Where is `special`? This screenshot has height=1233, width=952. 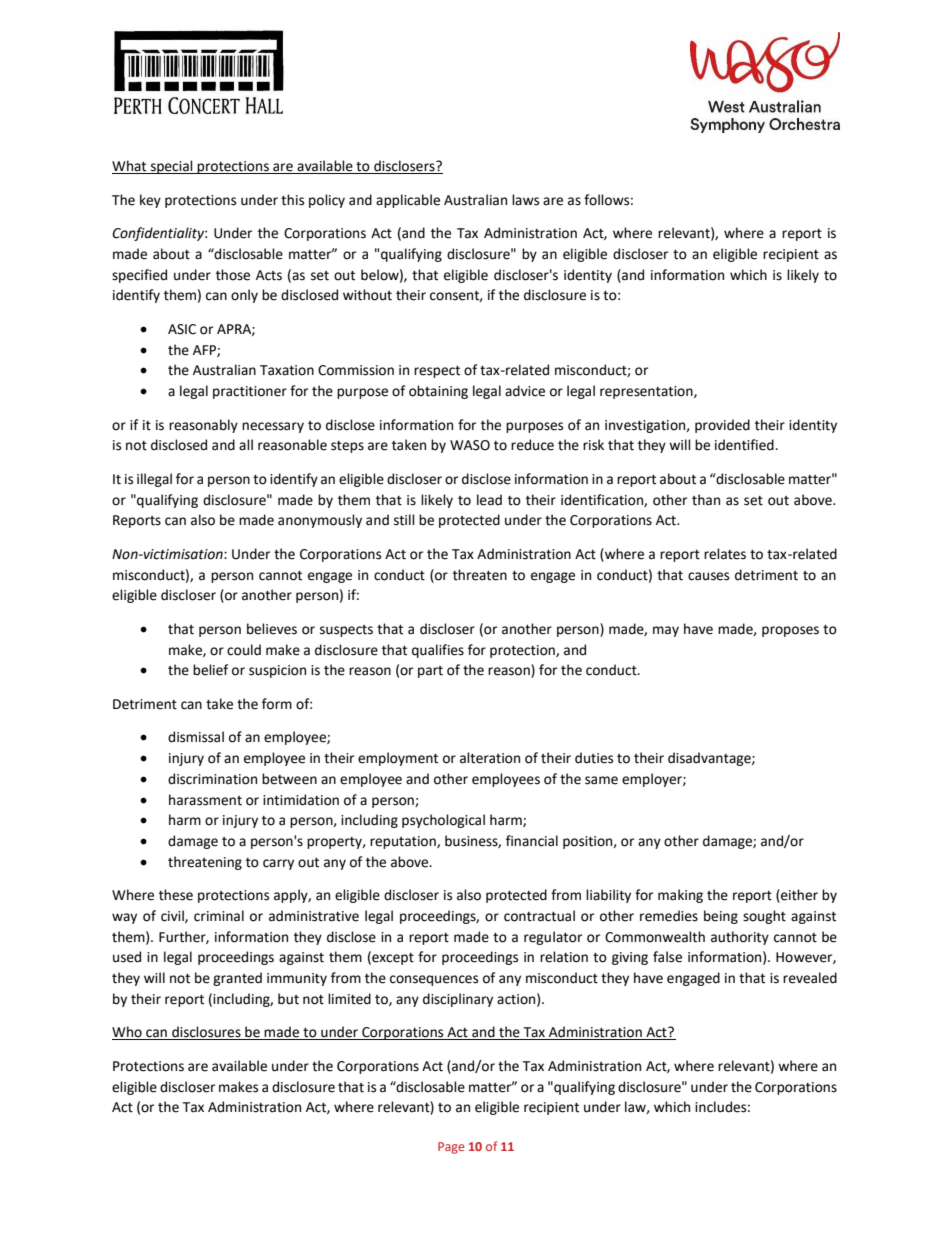
special is located at coordinates (172, 167).
